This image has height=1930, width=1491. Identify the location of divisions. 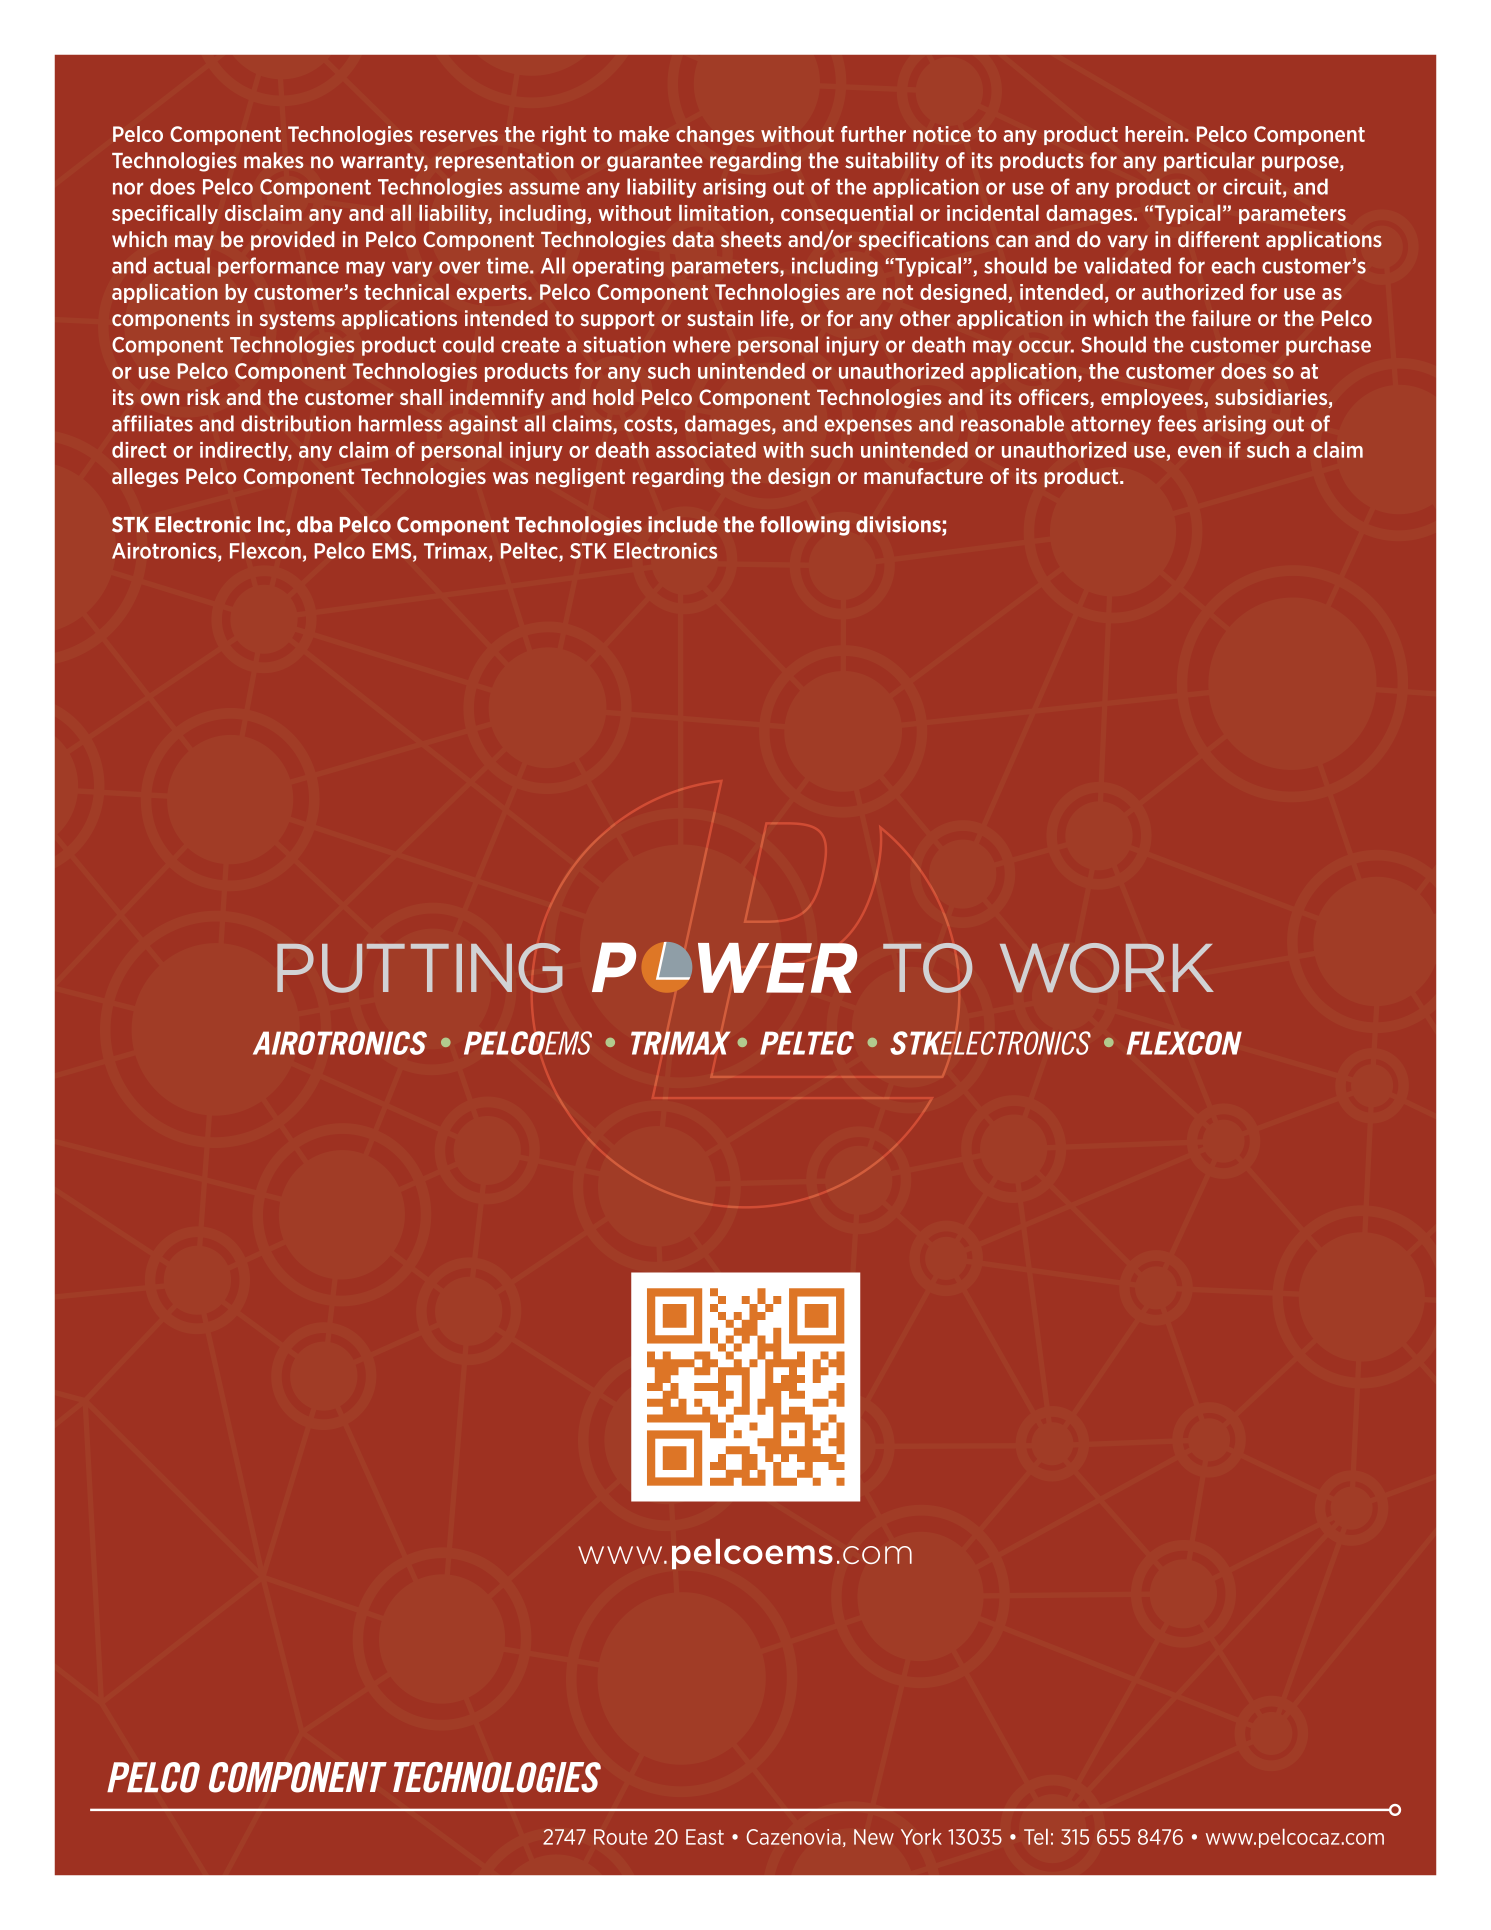
(899, 525).
